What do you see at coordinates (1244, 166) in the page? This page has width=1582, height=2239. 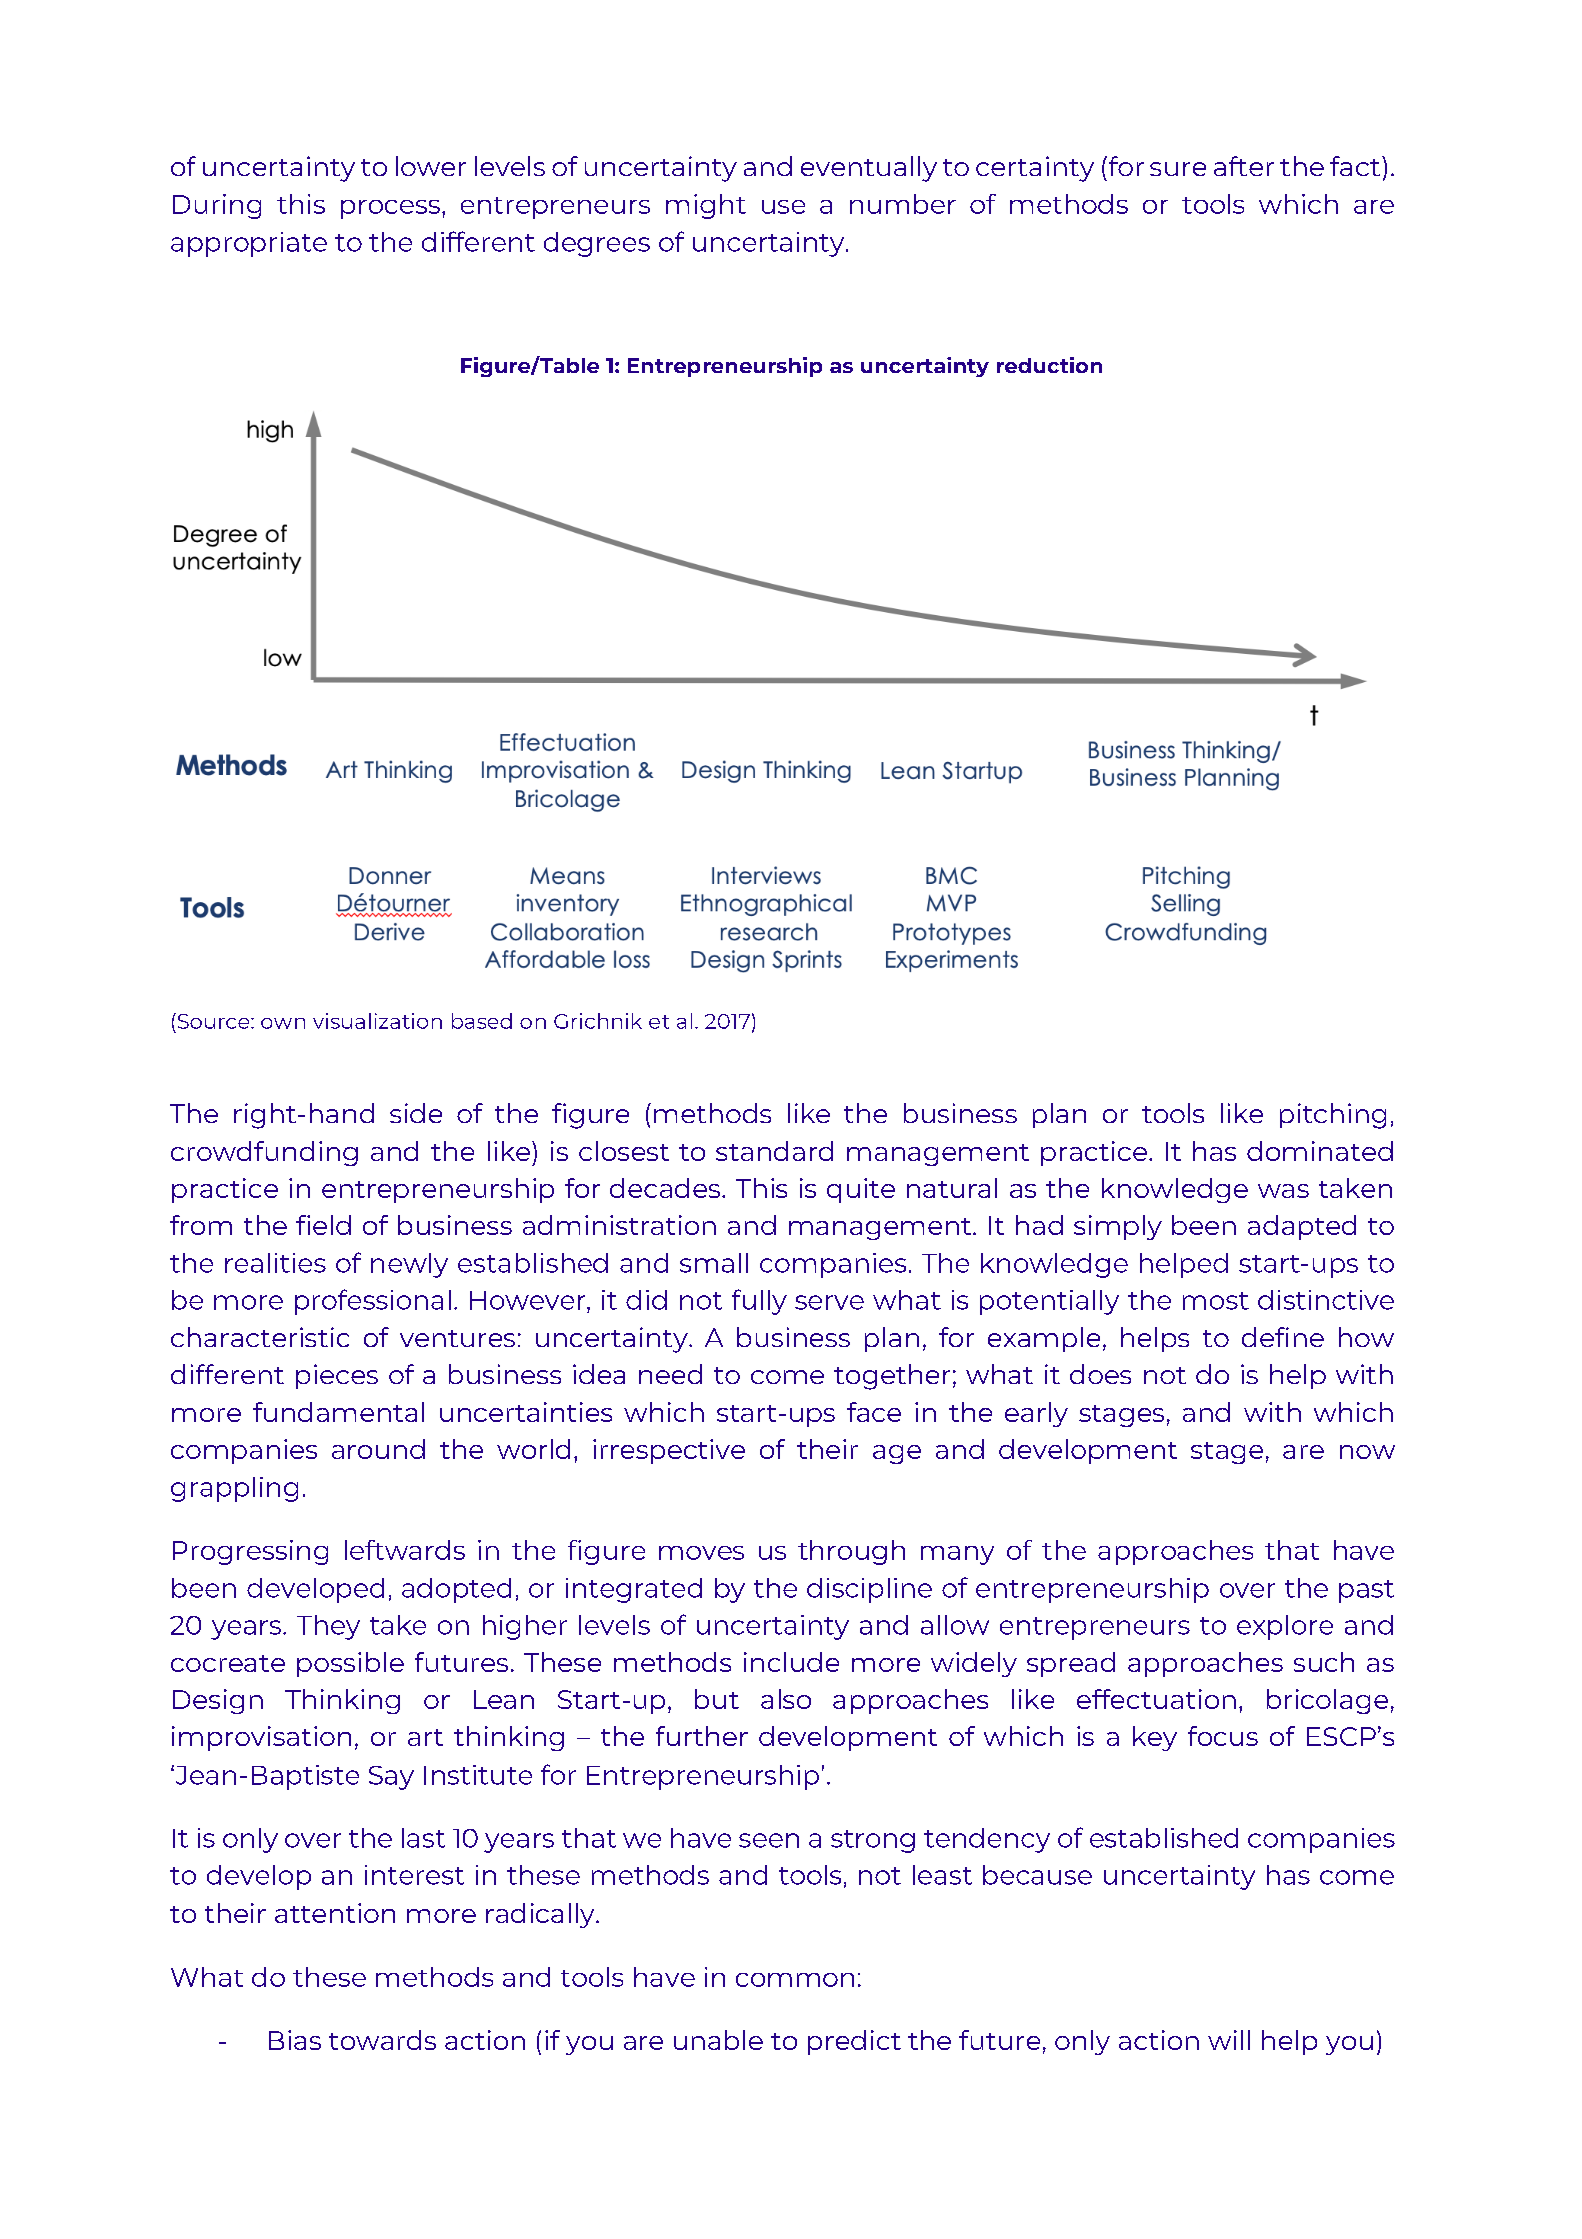 I see `after` at bounding box center [1244, 166].
